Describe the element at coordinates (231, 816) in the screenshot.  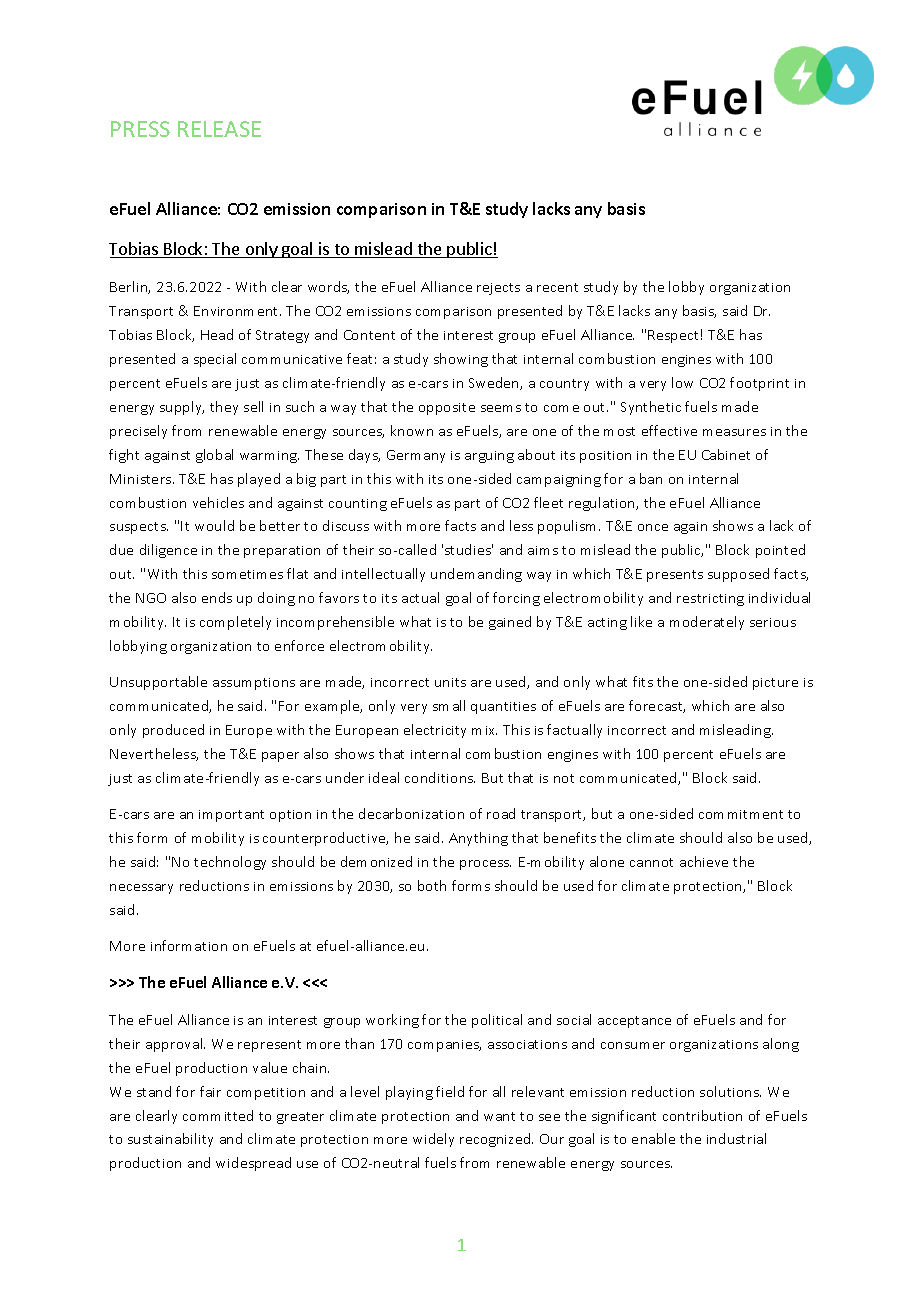
I see `important` at that location.
